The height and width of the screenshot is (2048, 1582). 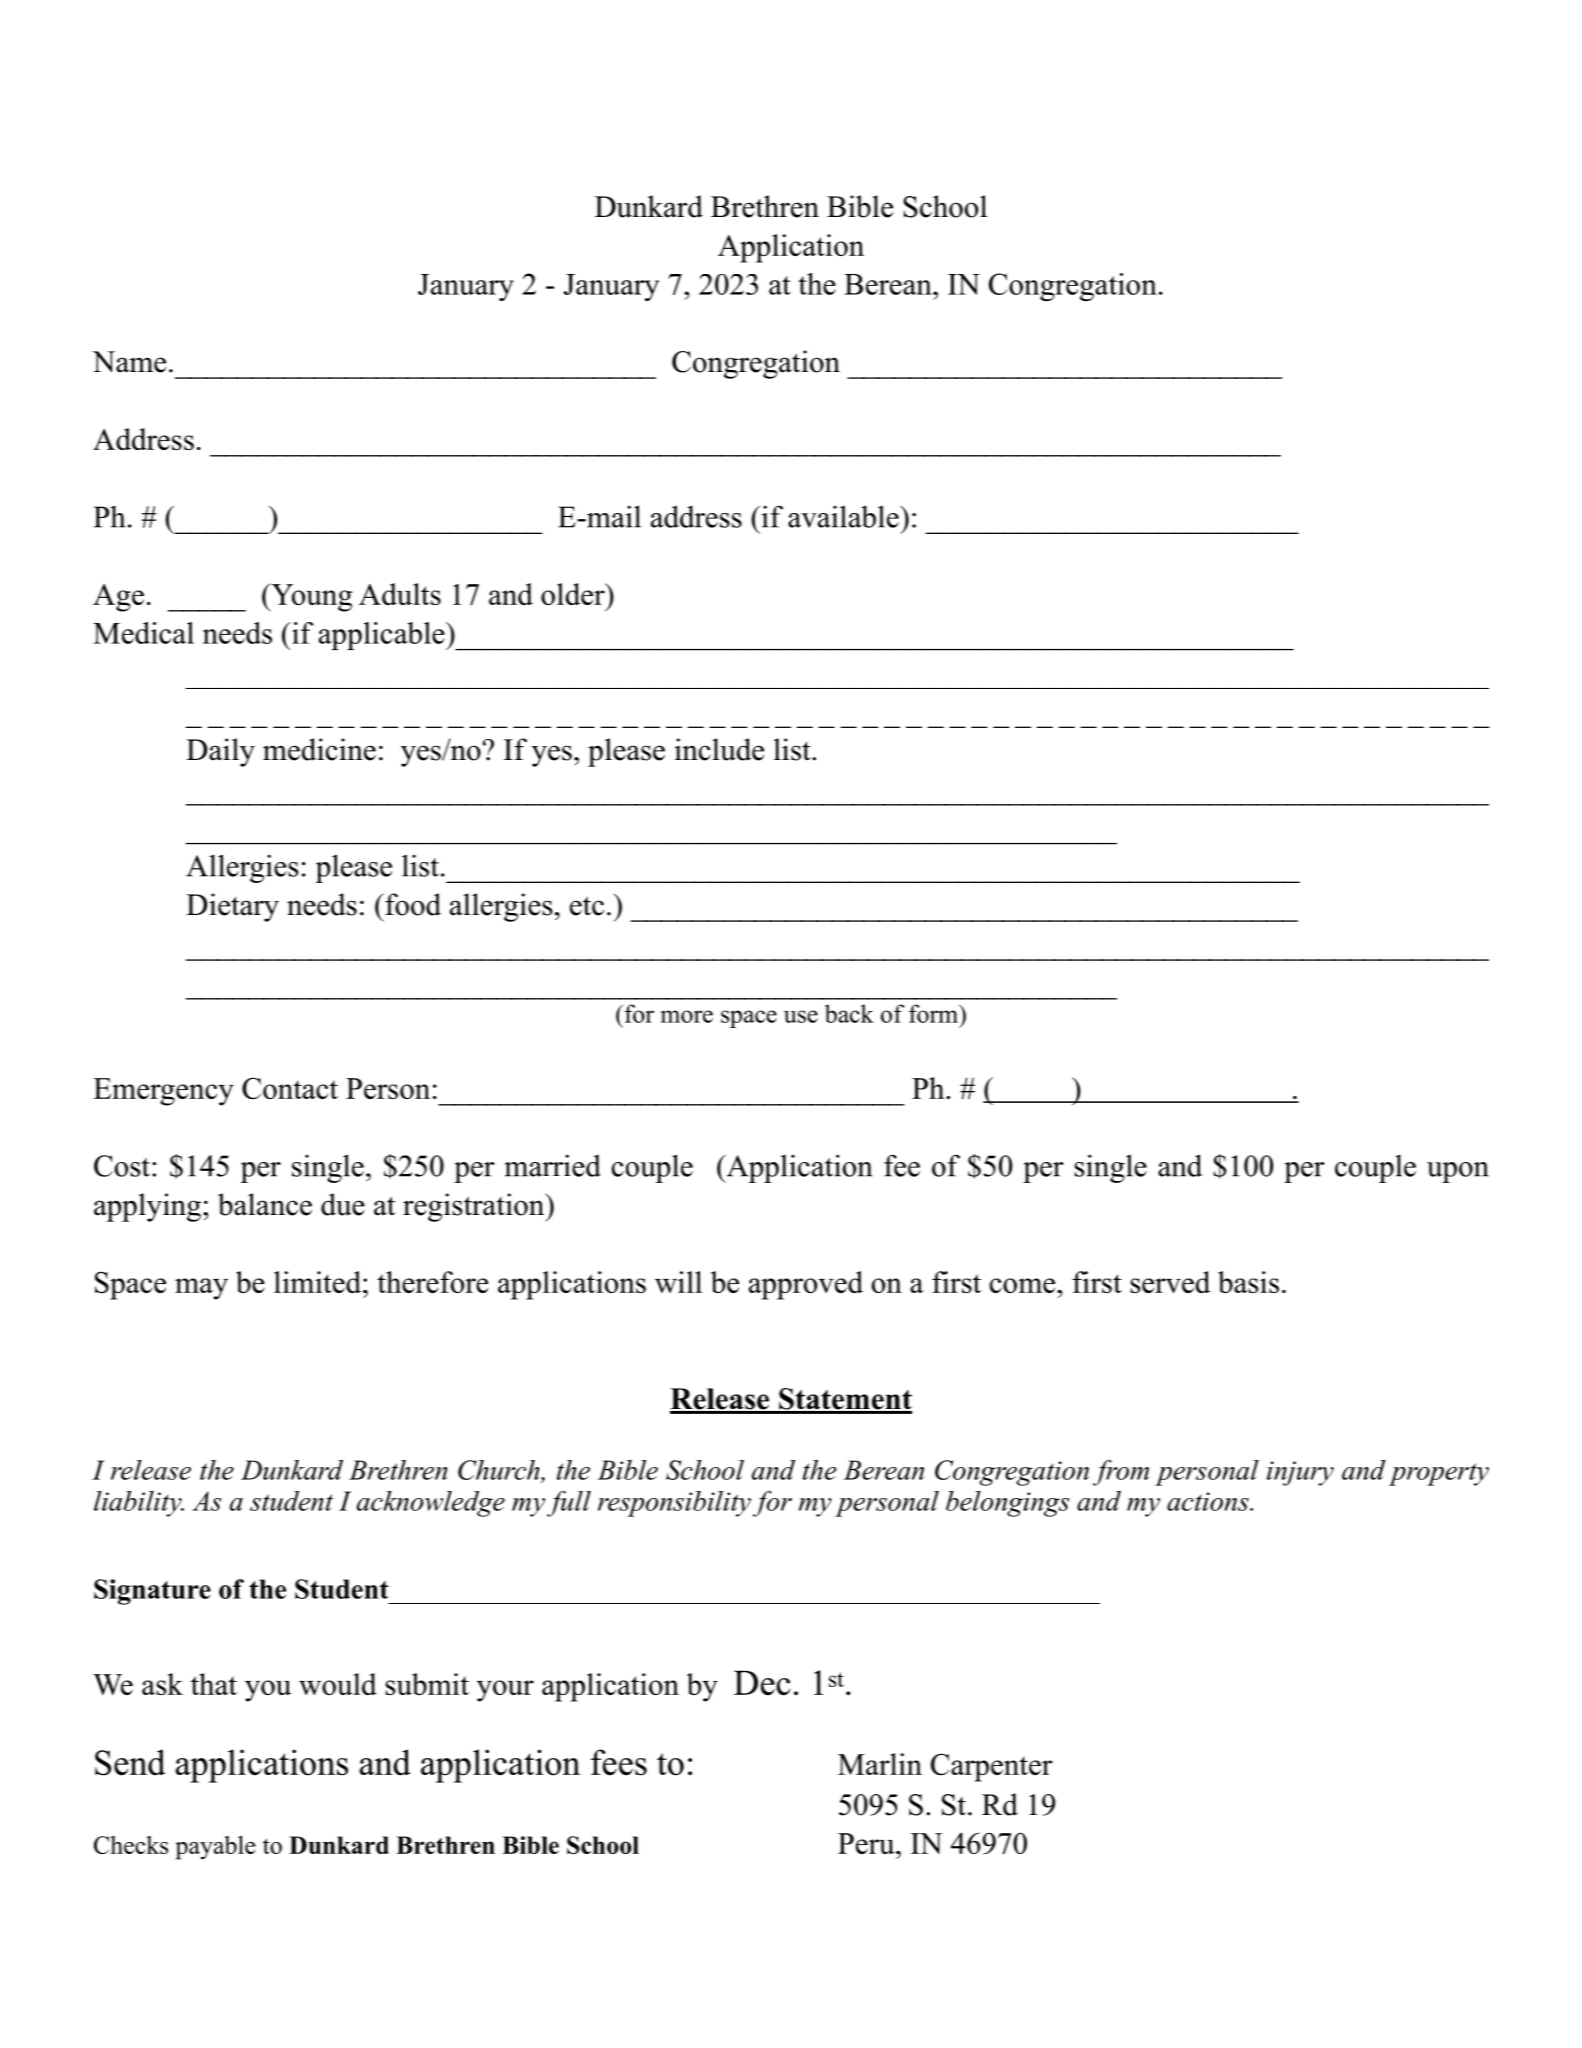 I want to click on upon, so click(x=1458, y=1172).
